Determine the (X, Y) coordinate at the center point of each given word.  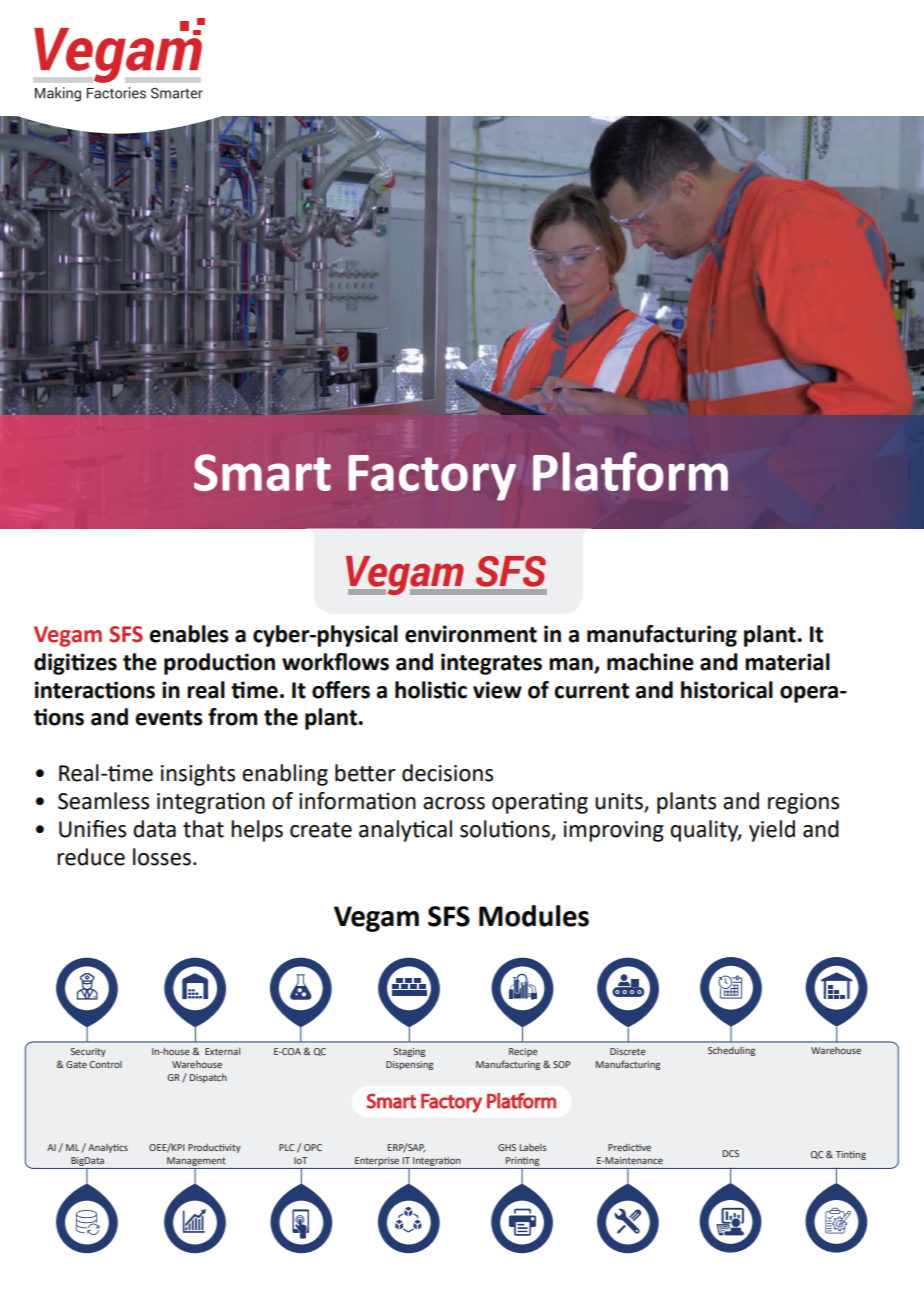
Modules (534, 916)
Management (196, 1163)
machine (650, 662)
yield (772, 831)
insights (198, 775)
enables (189, 634)
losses (162, 857)
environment (471, 634)
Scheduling (731, 1051)
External (222, 1051)
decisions (447, 773)
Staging (409, 1052)
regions (803, 803)
